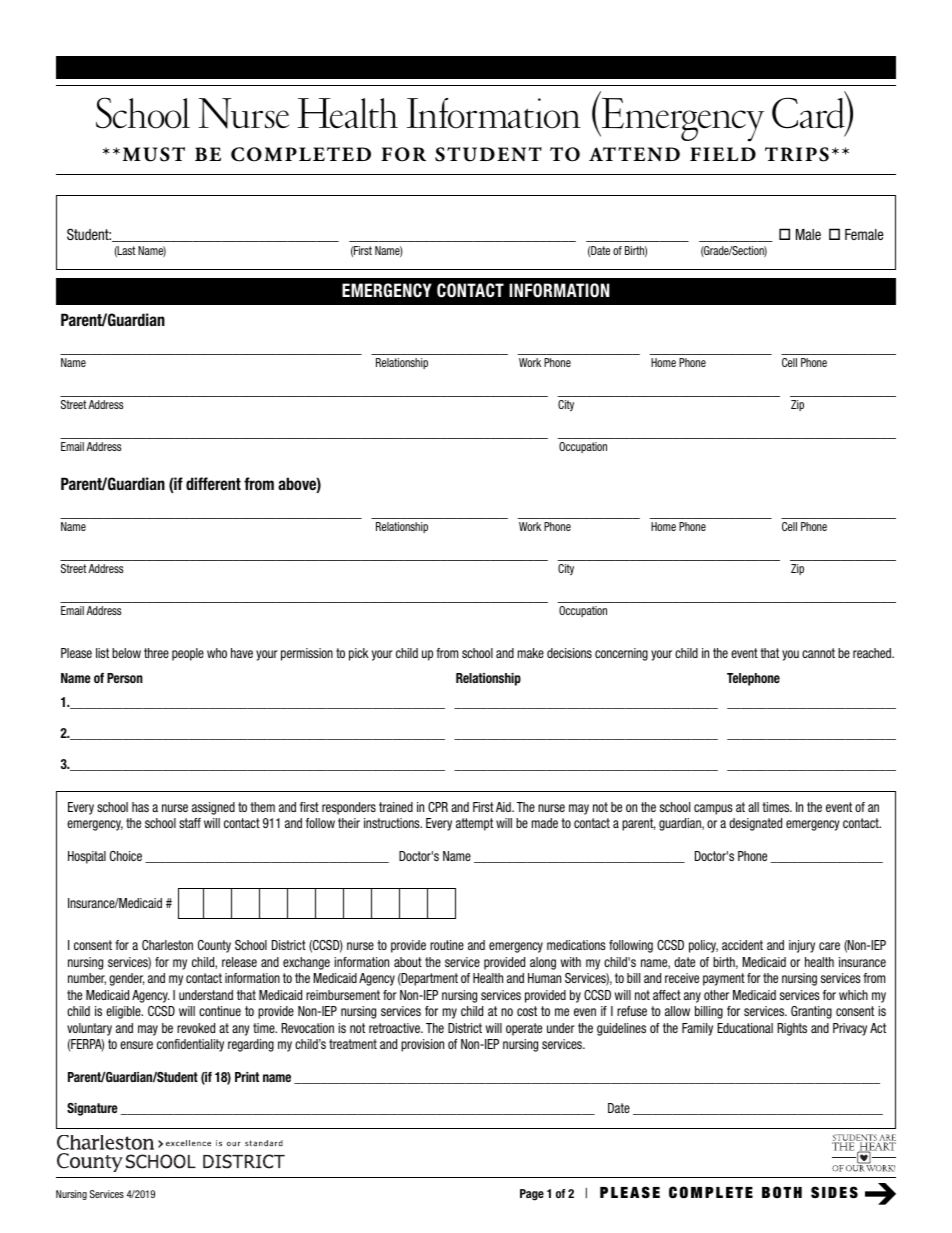 This document has width=952, height=1233. I want to click on campus, so click(713, 809).
